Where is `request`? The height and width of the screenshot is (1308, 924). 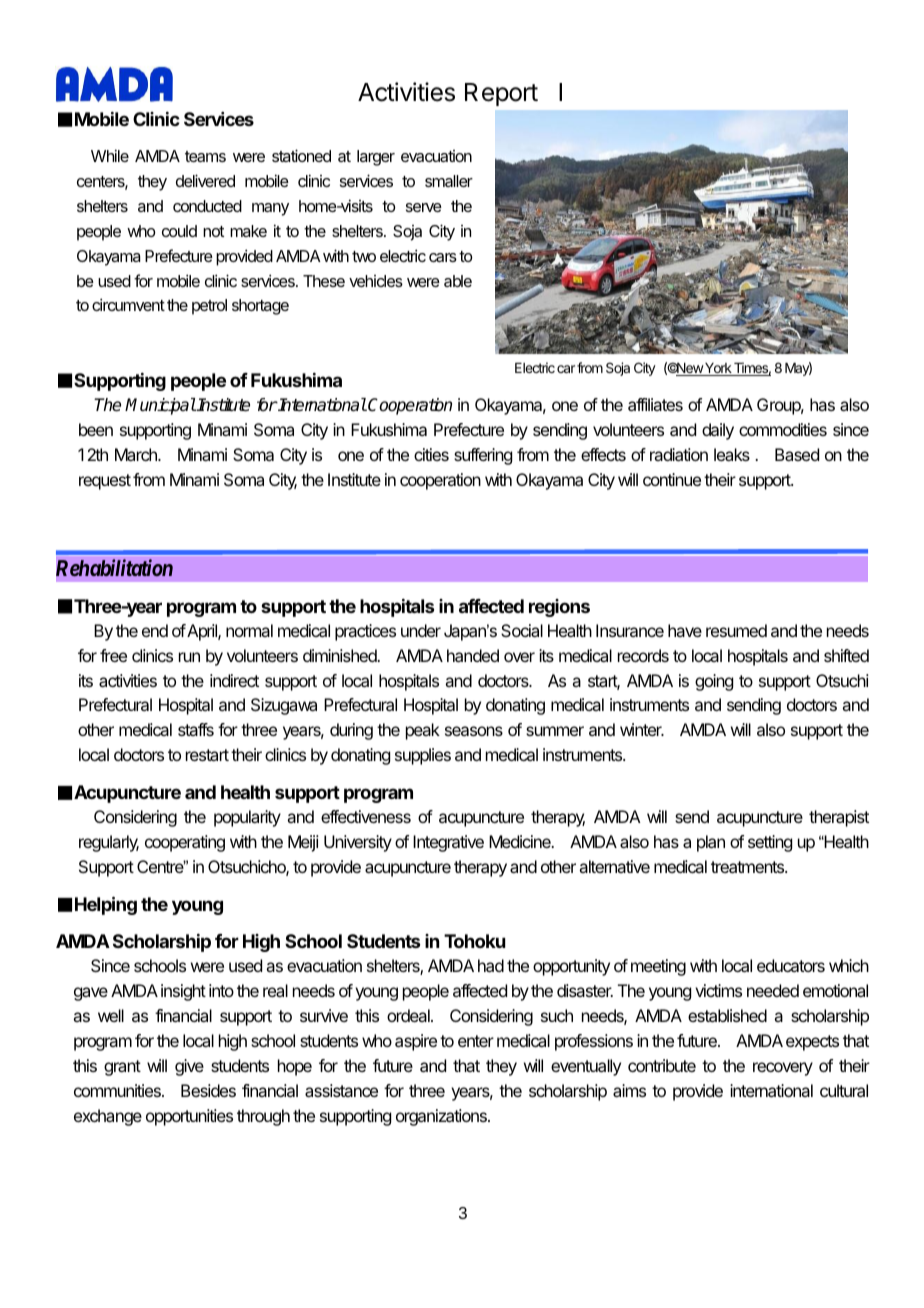 request is located at coordinates (105, 482).
